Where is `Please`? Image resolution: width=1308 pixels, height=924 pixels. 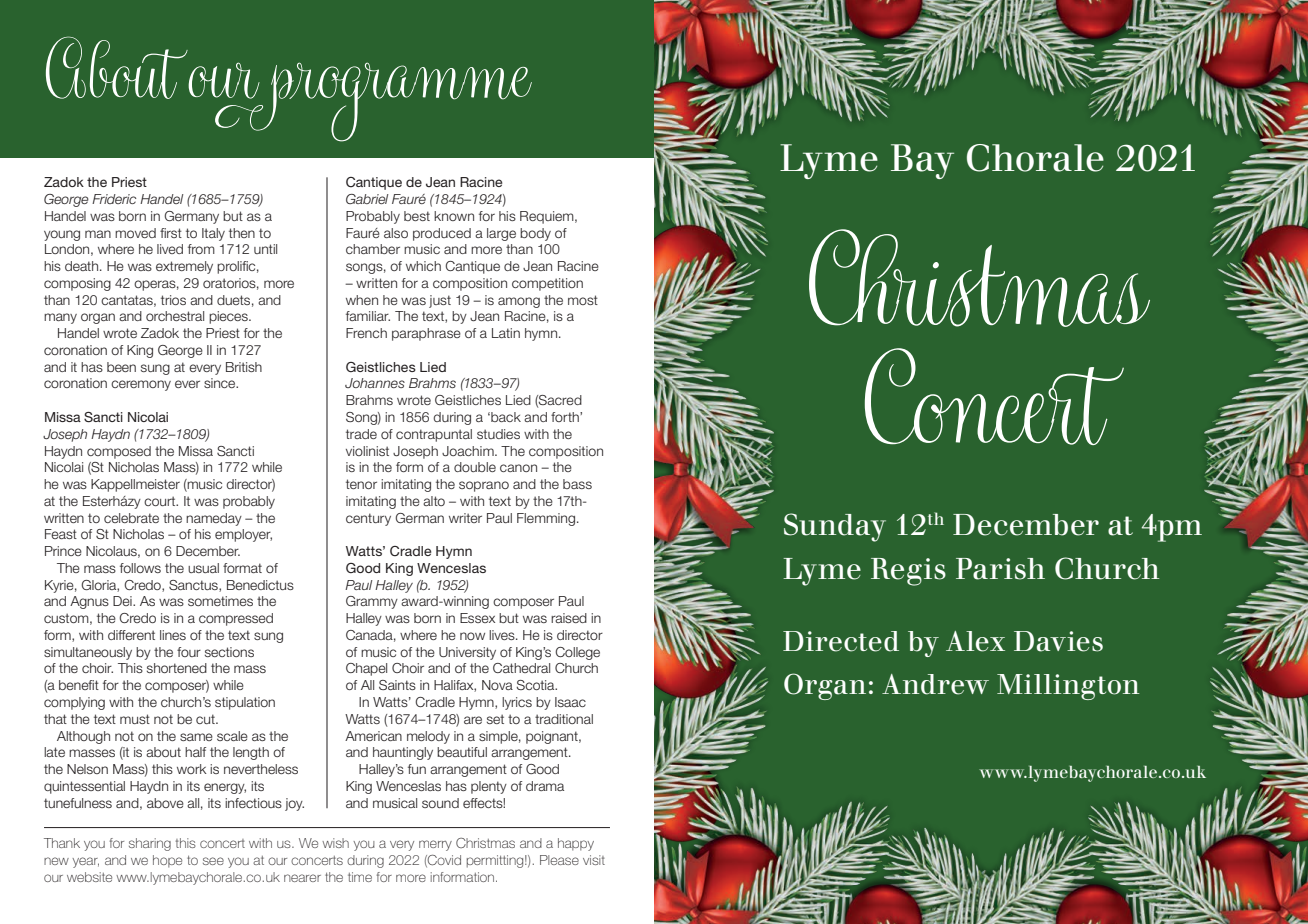 Please is located at coordinates (559, 860).
